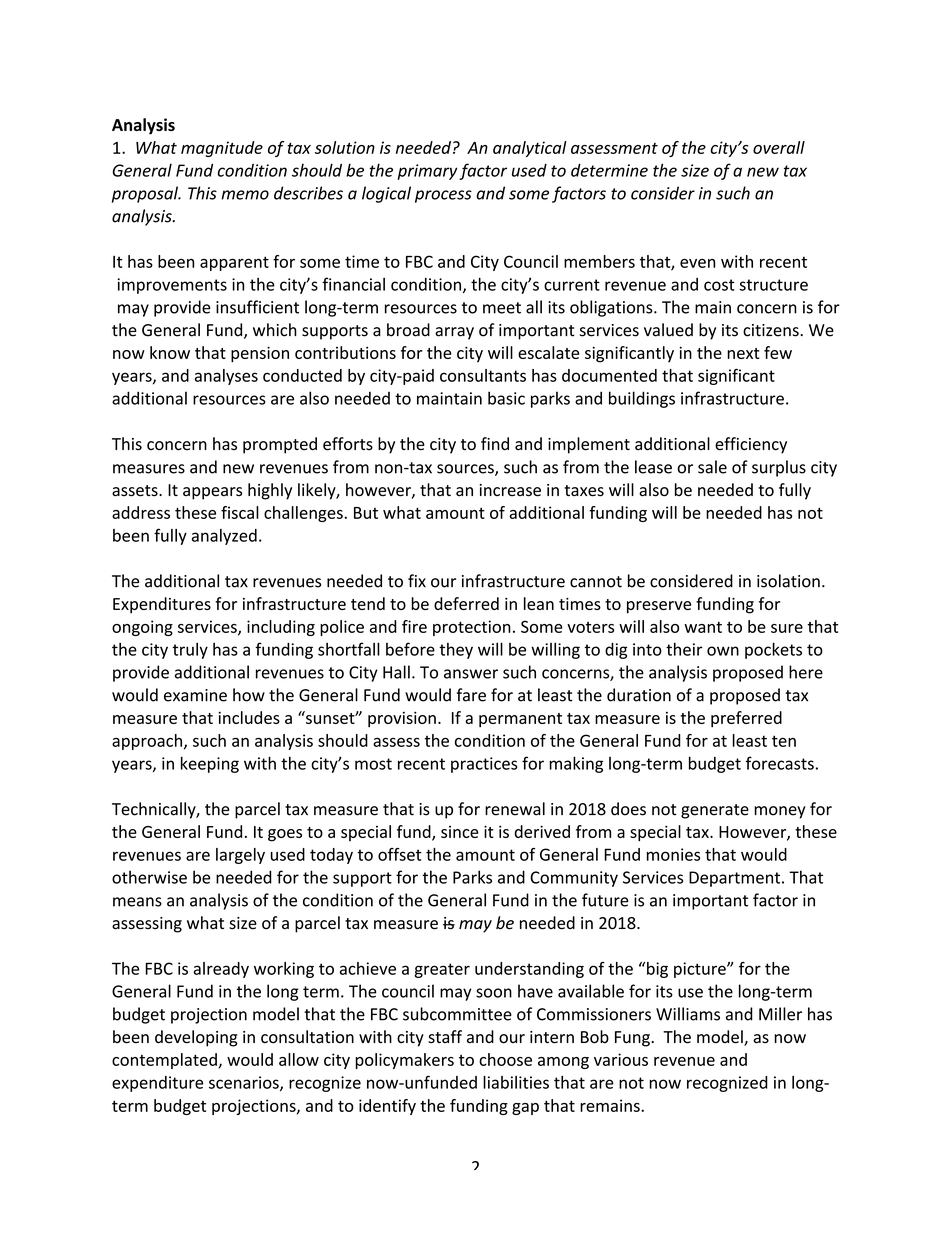  I want to click on protection, so click(472, 628).
